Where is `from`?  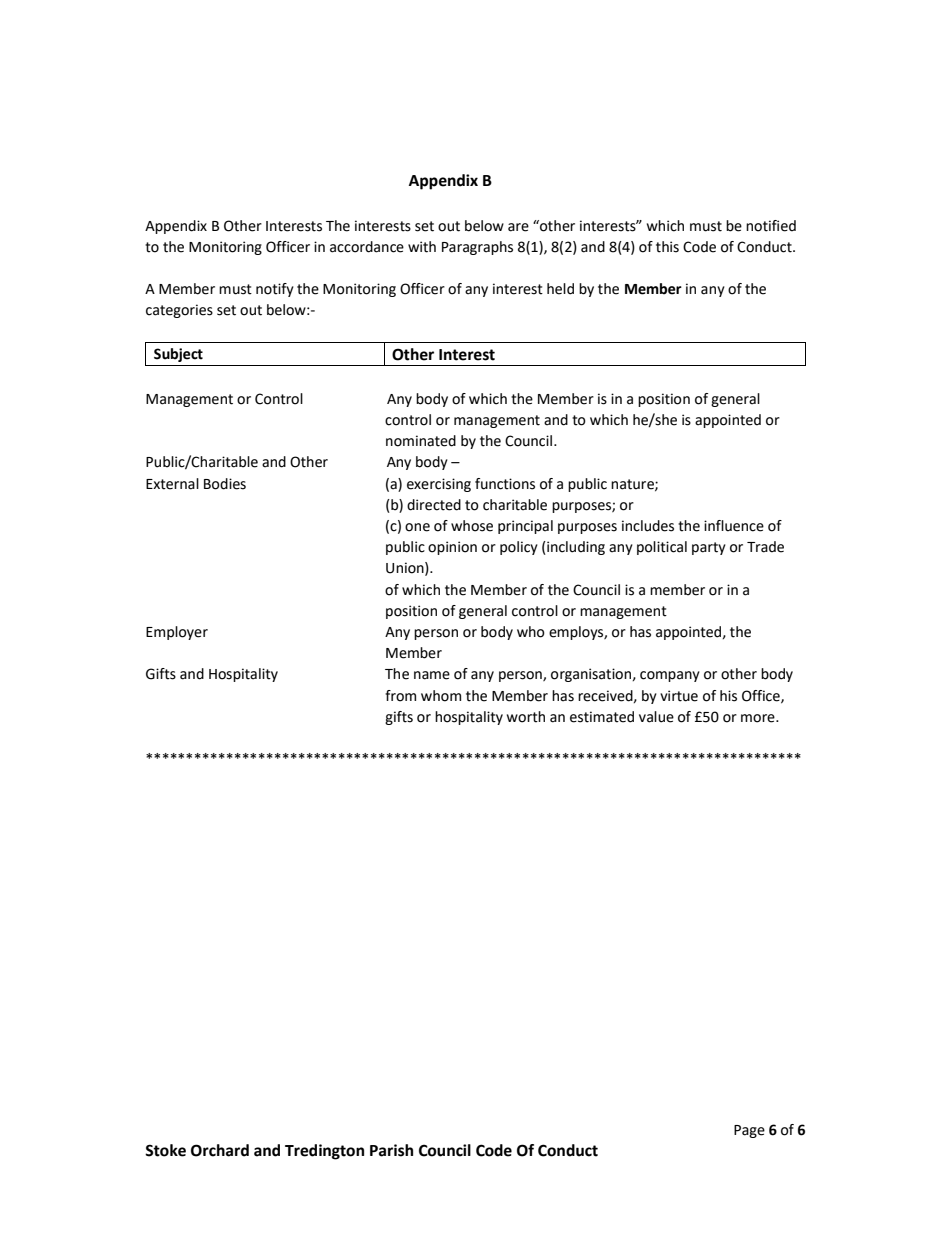 from is located at coordinates (400, 696).
